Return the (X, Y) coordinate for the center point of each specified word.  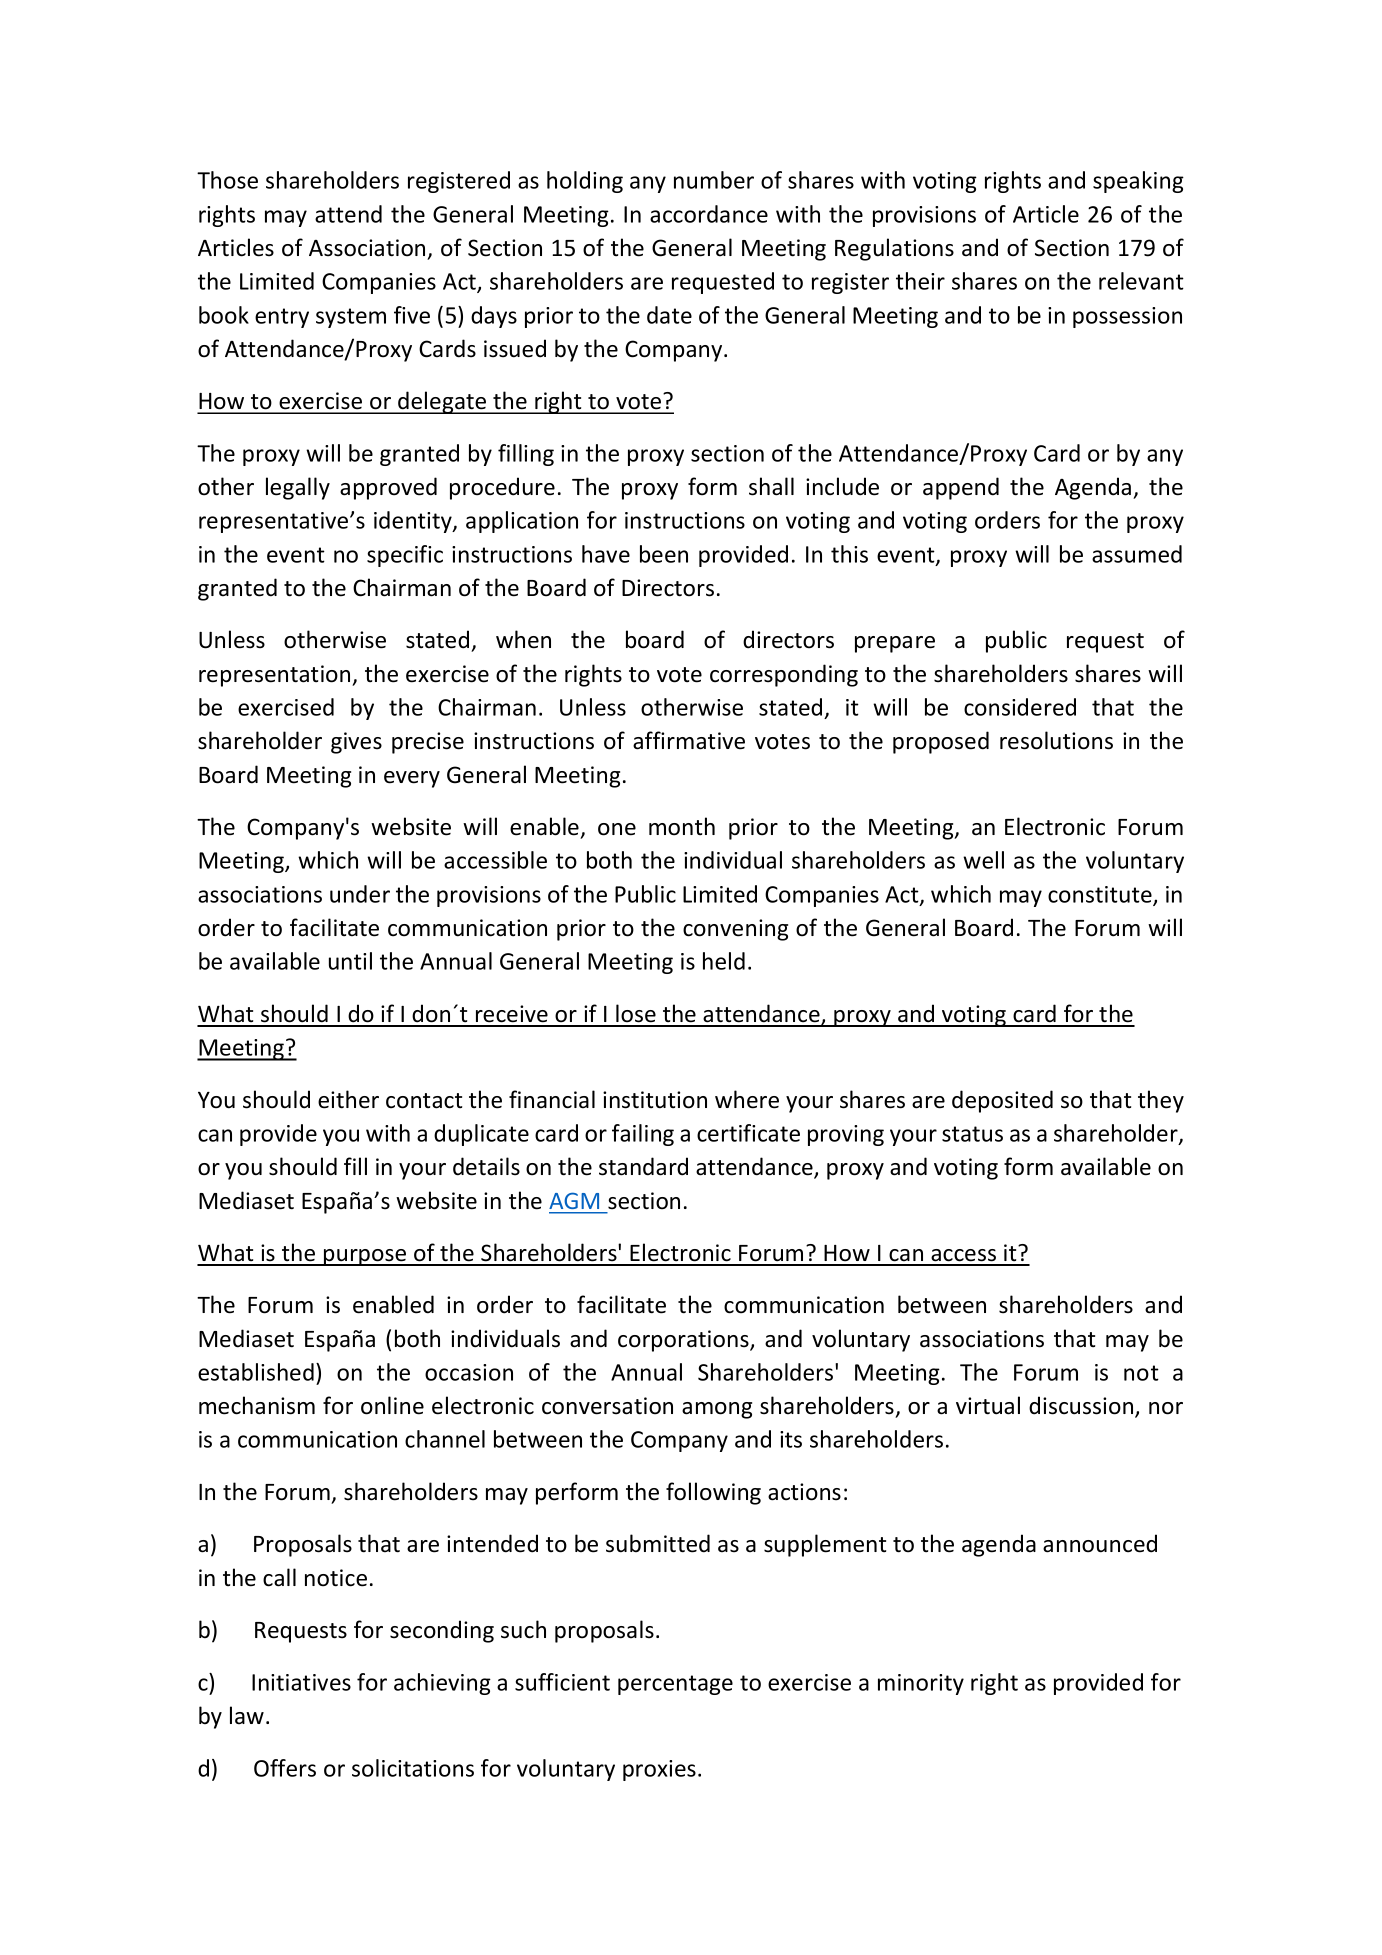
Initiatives (301, 1682)
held (724, 961)
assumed (1137, 554)
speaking (1138, 182)
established (256, 1372)
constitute (1101, 895)
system (351, 318)
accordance (709, 214)
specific (405, 556)
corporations (684, 1341)
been (664, 554)
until (350, 961)
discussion (1082, 1406)
